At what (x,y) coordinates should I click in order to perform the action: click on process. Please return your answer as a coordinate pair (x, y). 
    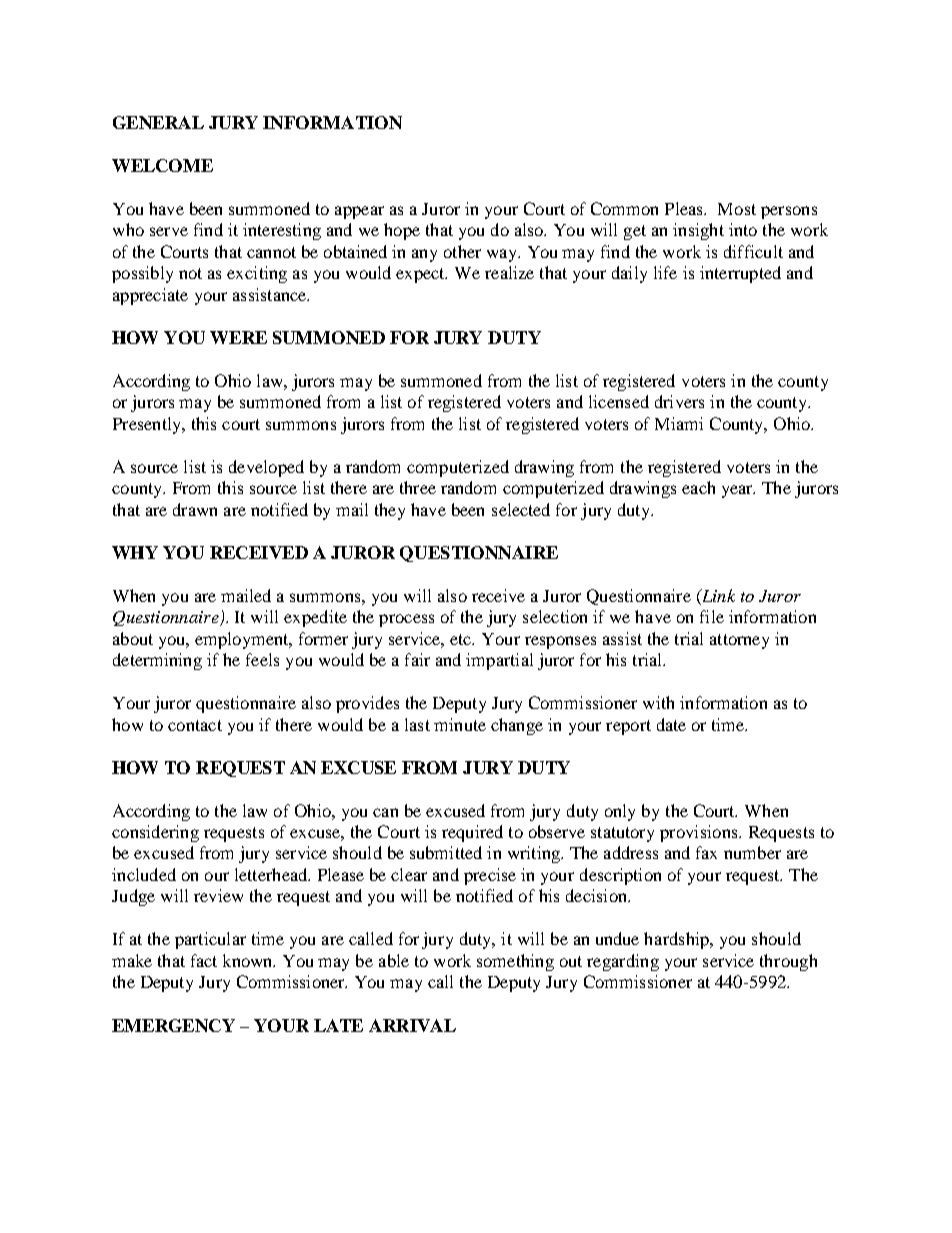
    Looking at the image, I should click on (406, 620).
